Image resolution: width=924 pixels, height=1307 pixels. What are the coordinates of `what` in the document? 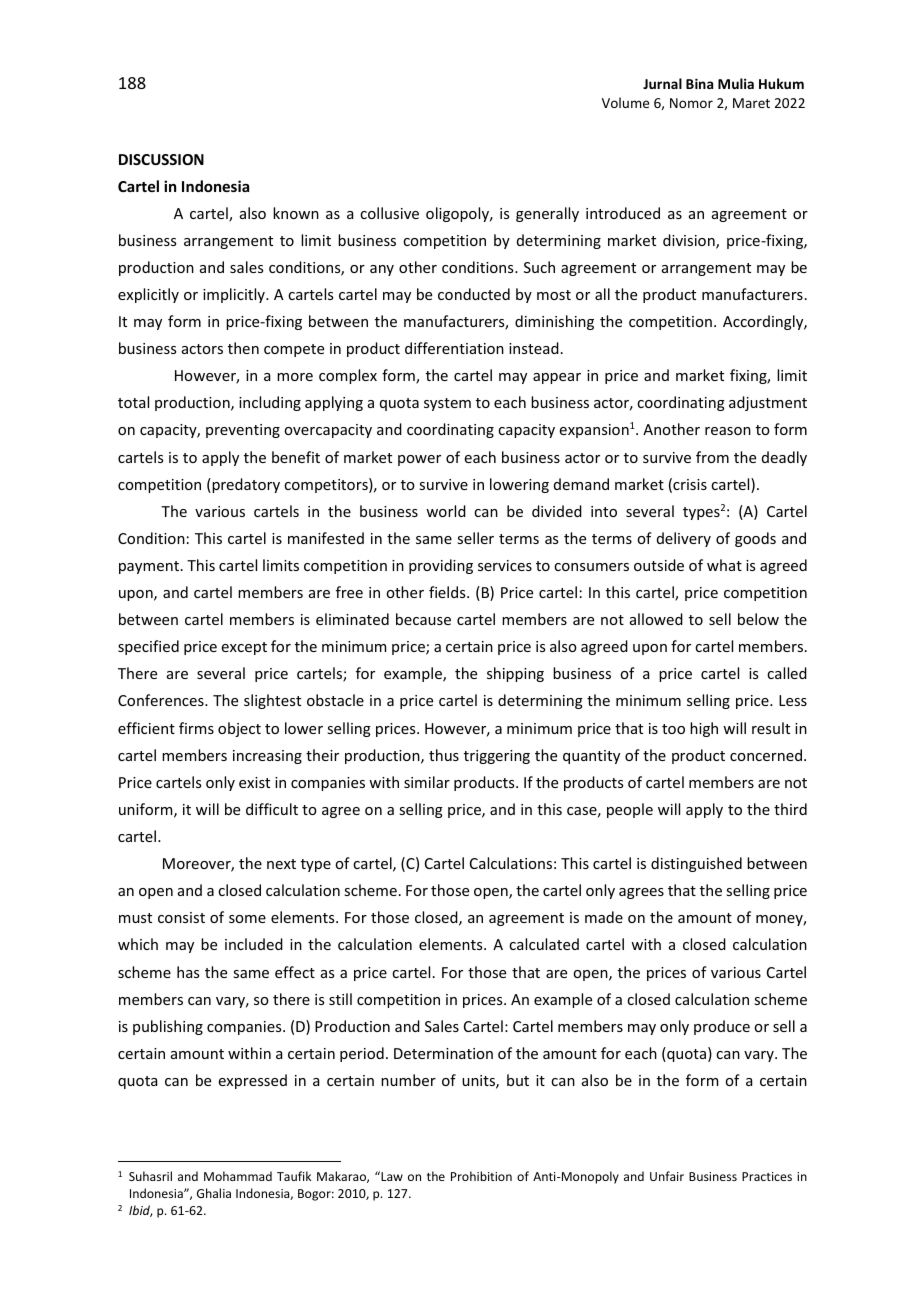 It's located at (724, 565).
